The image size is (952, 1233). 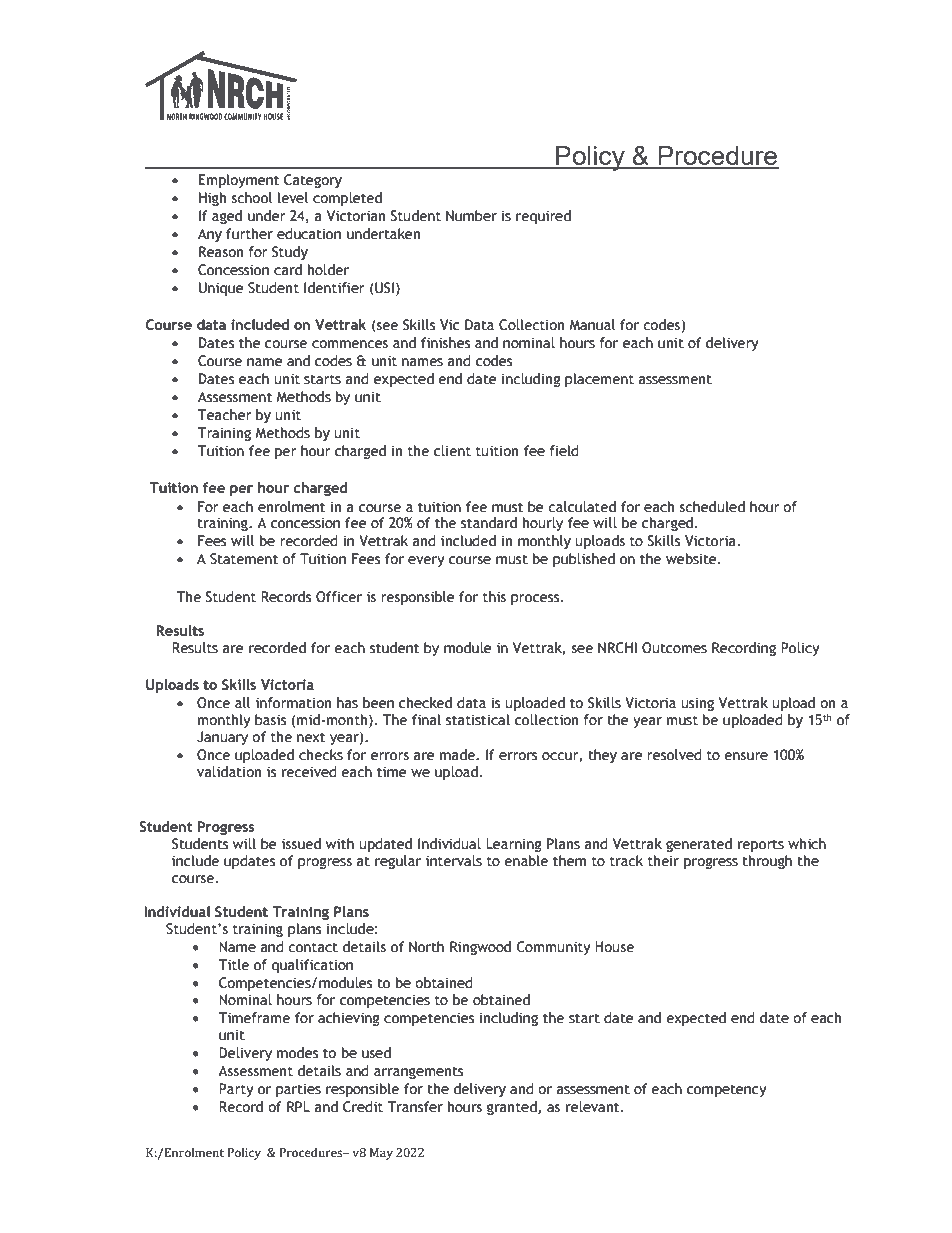 What do you see at coordinates (293, 703) in the document?
I see `information` at bounding box center [293, 703].
